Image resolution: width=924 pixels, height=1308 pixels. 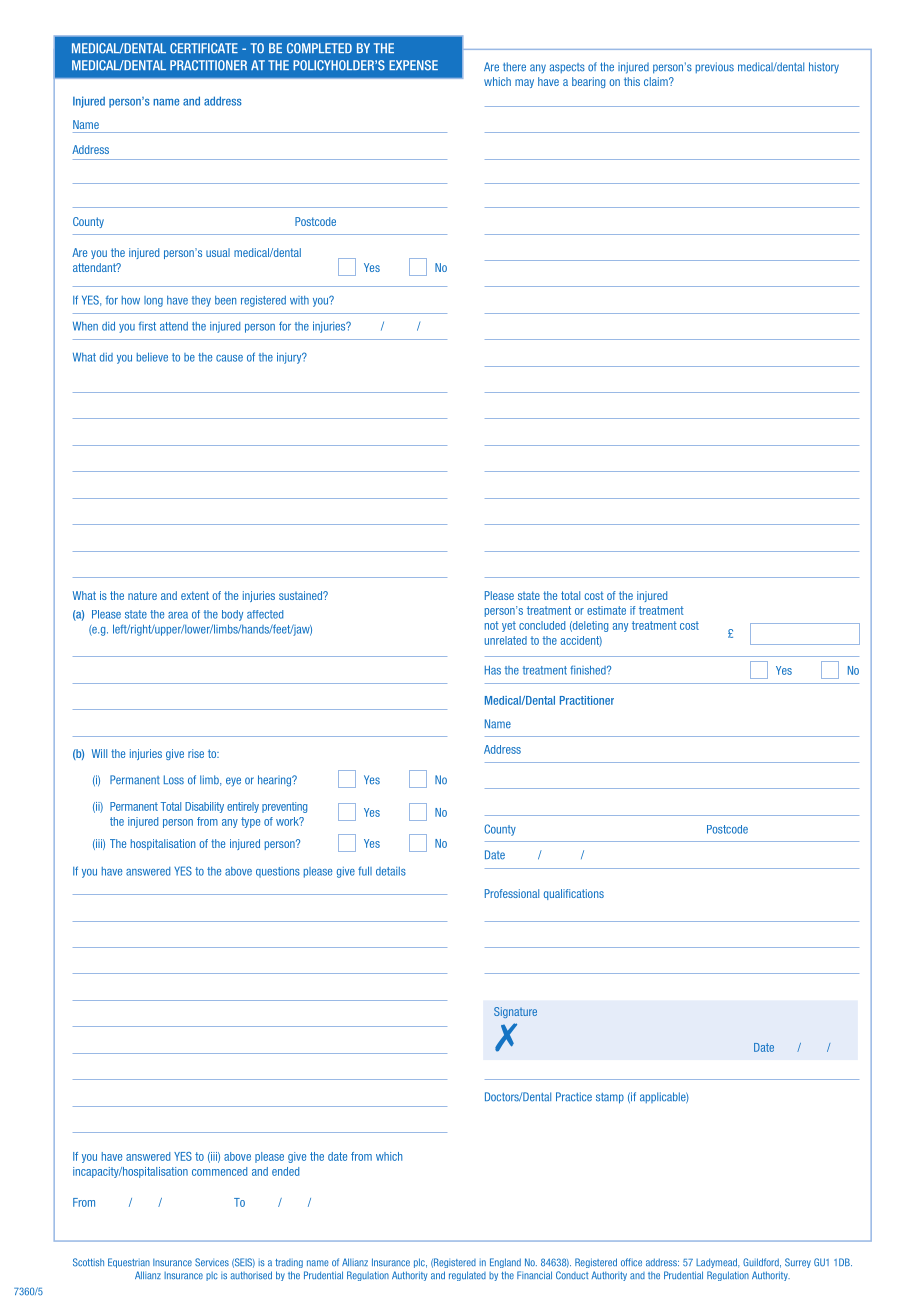 What do you see at coordinates (798, 1263) in the page?
I see `Surrey` at bounding box center [798, 1263].
